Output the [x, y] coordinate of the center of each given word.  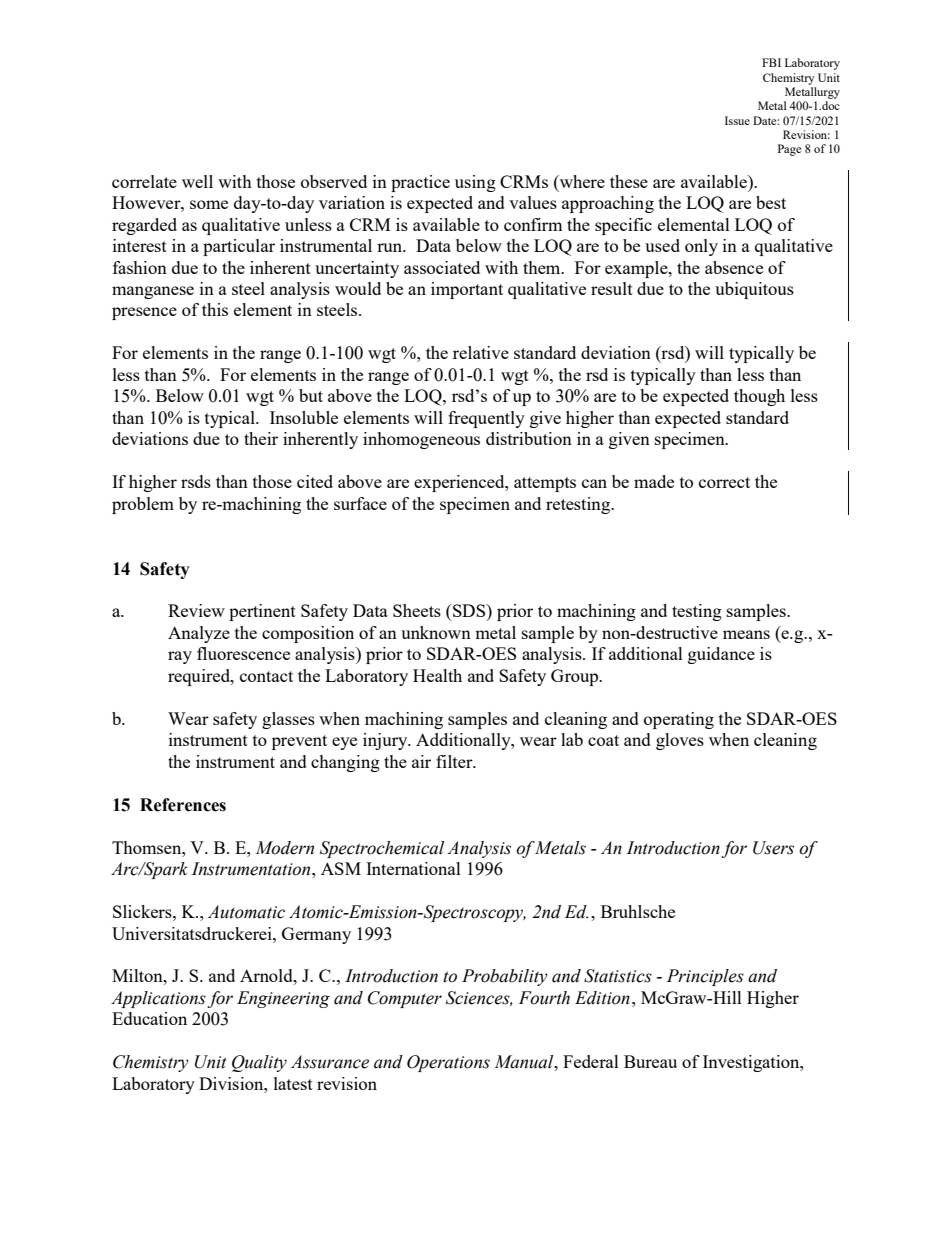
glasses [288, 720]
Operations [448, 1063]
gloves [680, 741]
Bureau [650, 1061]
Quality [259, 1063]
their [261, 438]
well [197, 181]
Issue [737, 120]
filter [455, 761]
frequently [486, 419]
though [759, 397]
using [475, 183]
